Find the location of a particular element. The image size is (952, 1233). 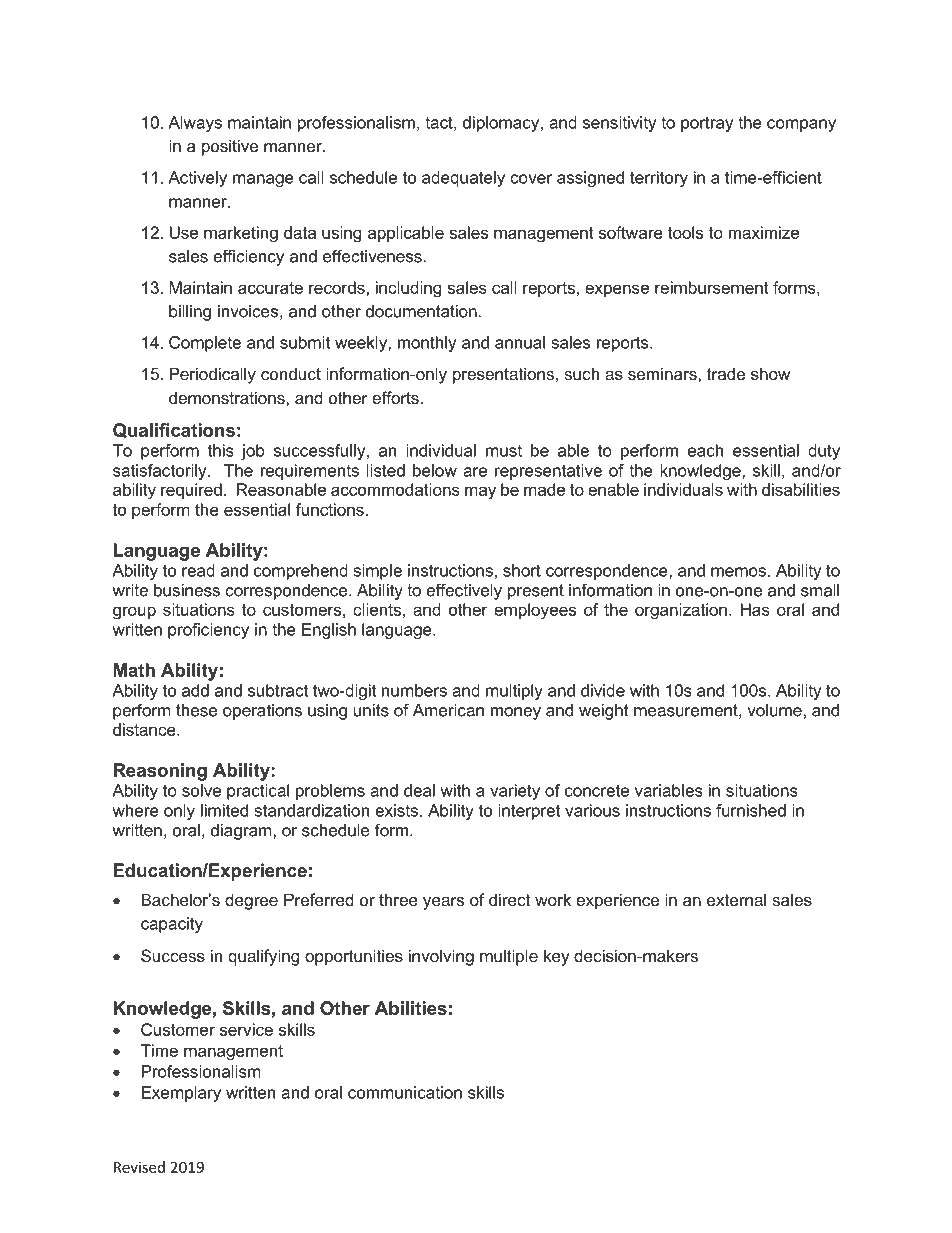

must is located at coordinates (504, 451).
